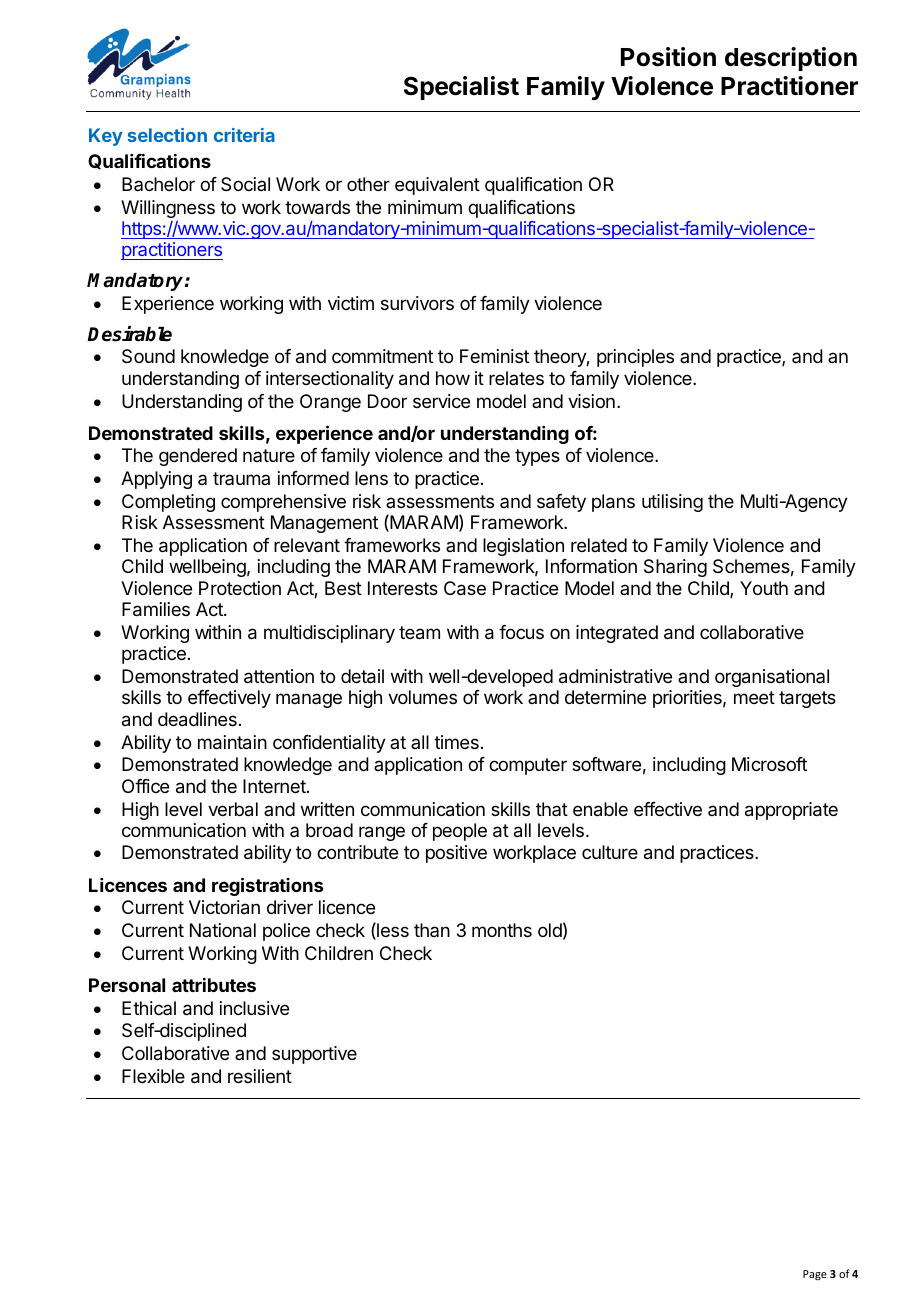 This screenshot has height=1308, width=924. What do you see at coordinates (153, 1076) in the screenshot?
I see `Flexible` at bounding box center [153, 1076].
